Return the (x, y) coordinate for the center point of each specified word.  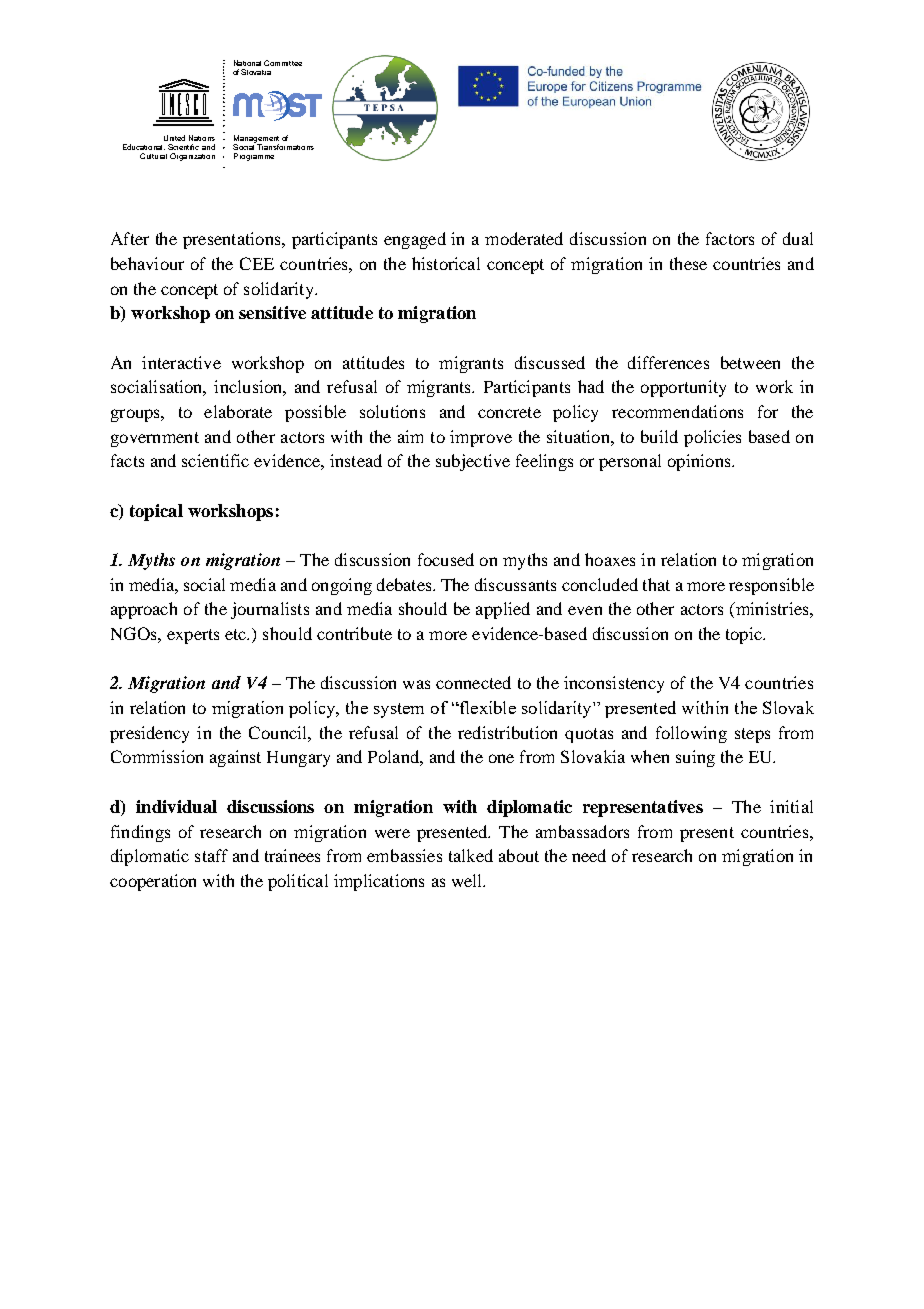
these (688, 263)
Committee (283, 63)
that (656, 584)
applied (503, 610)
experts (193, 636)
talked (471, 855)
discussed (550, 362)
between (750, 362)
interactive (181, 362)
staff (211, 855)
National (247, 63)
